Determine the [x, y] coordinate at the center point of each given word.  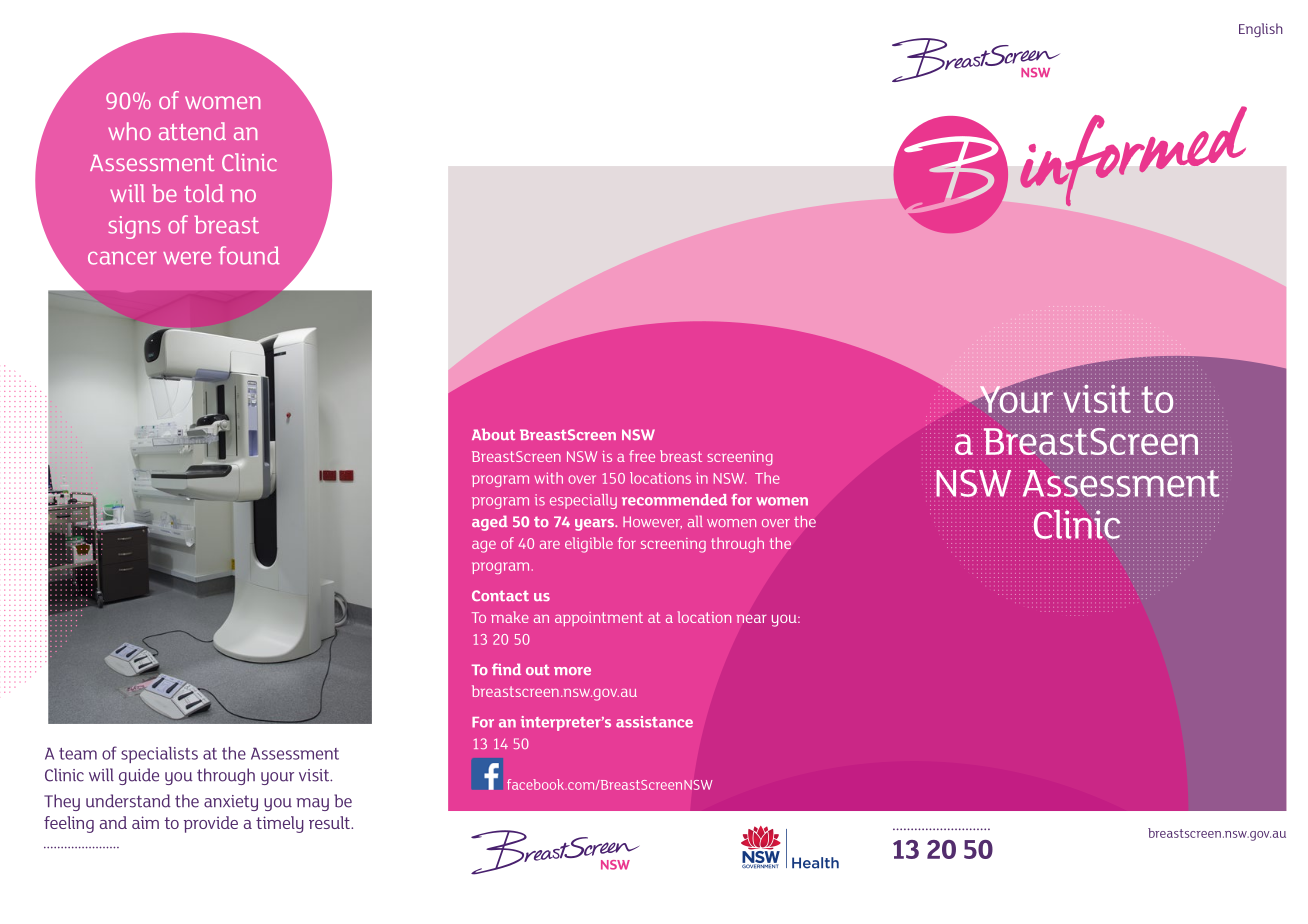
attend [192, 131]
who [129, 131]
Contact [500, 595]
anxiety [231, 803]
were [187, 258]
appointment [599, 619]
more [572, 671]
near [751, 618]
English [1261, 30]
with [548, 478]
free [642, 456]
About [493, 434]
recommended [674, 500]
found [249, 255]
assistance [654, 722]
